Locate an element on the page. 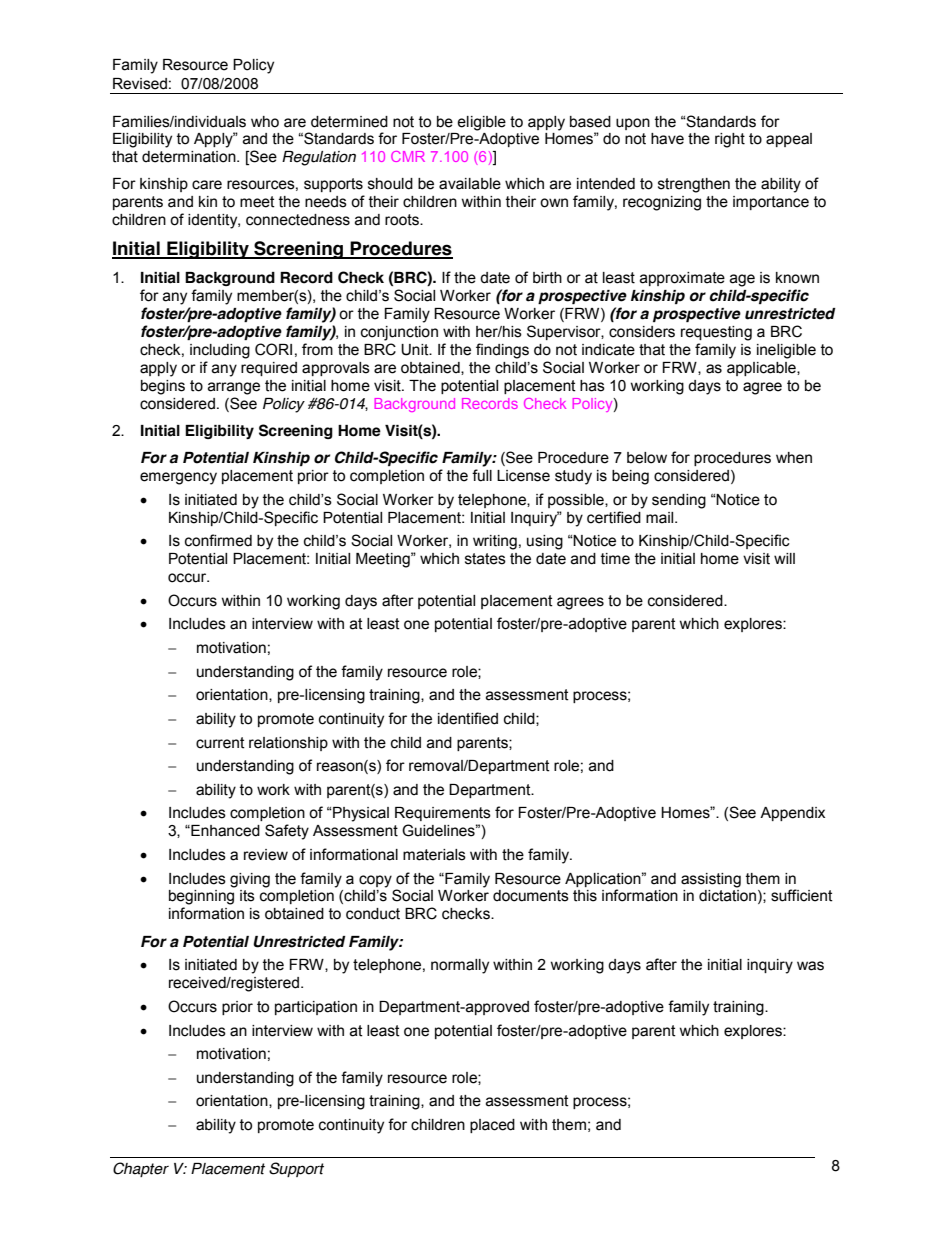 The height and width of the page is (1233, 952). full is located at coordinates (482, 475).
